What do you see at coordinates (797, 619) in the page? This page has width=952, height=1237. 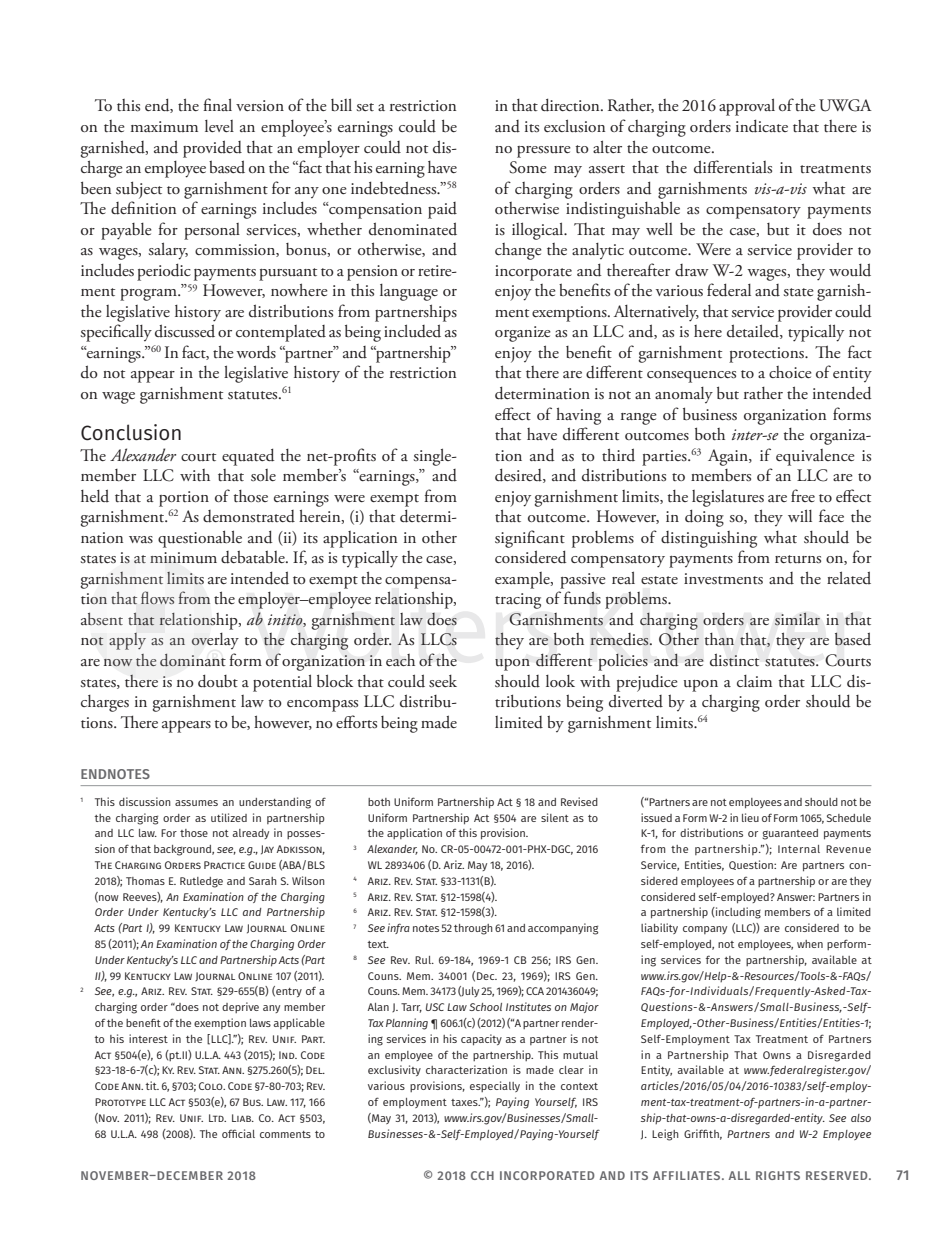 I see `similar` at bounding box center [797, 619].
